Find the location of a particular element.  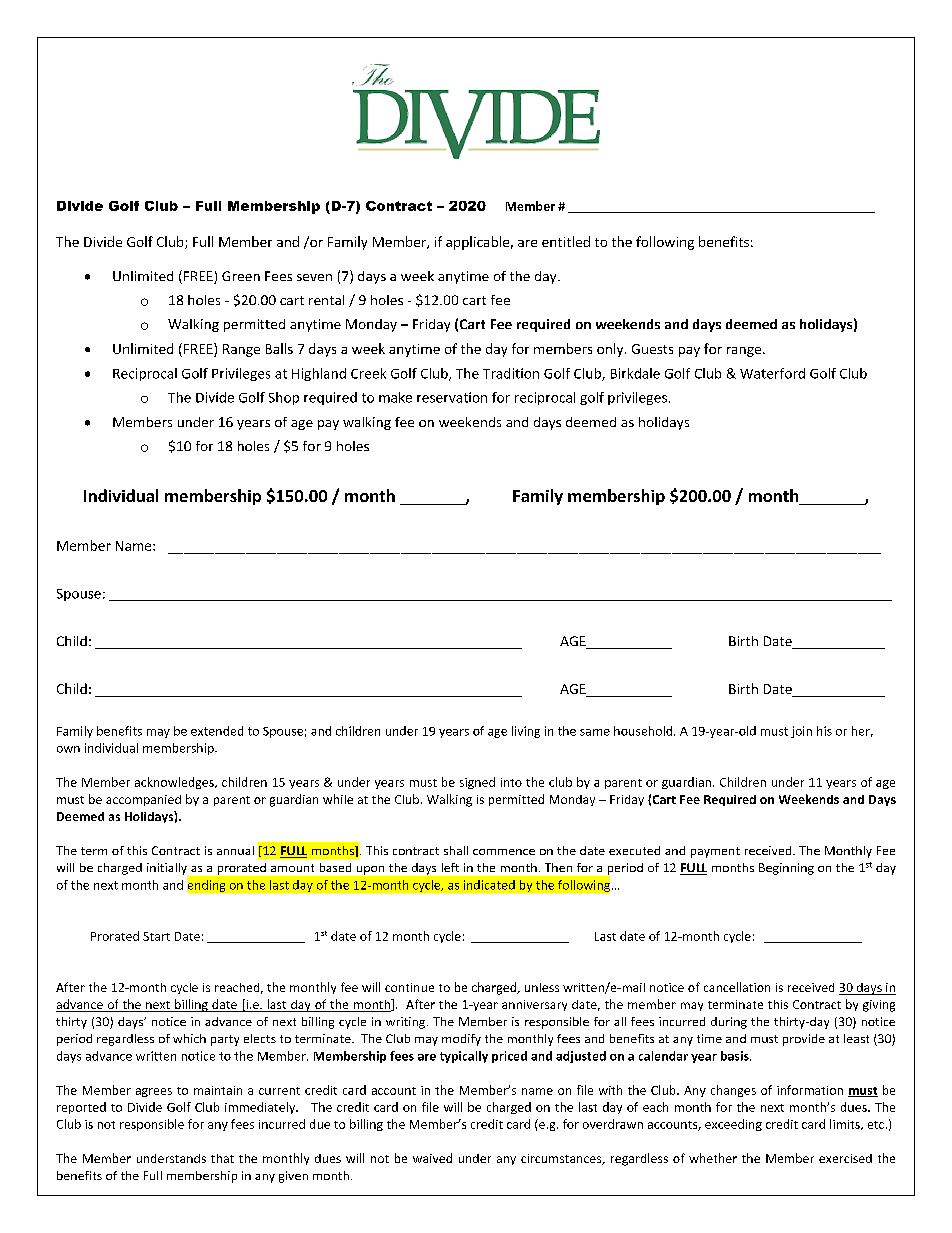

Start is located at coordinates (156, 936).
